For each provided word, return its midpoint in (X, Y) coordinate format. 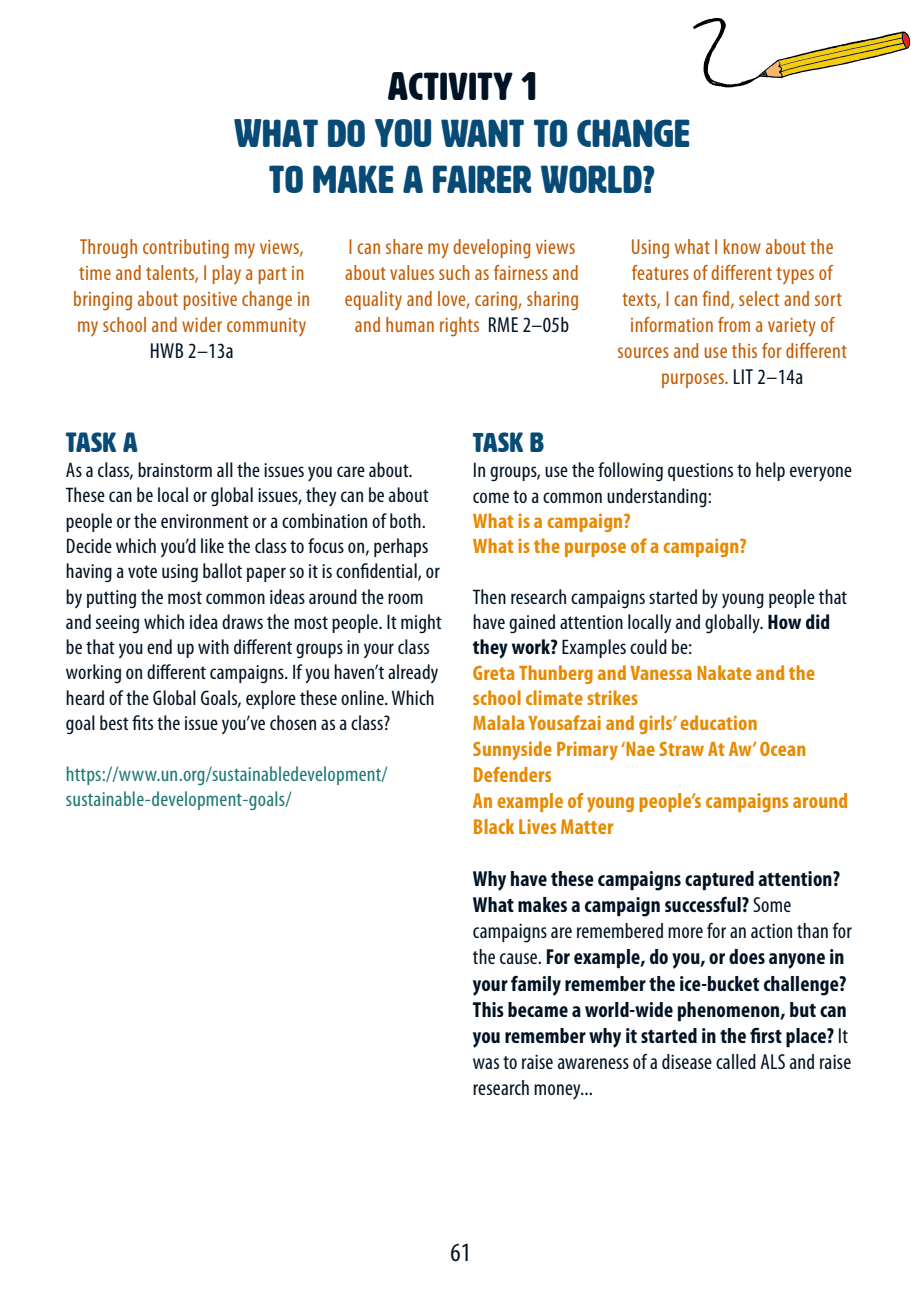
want (482, 133)
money (558, 1092)
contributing (186, 249)
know (742, 246)
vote (142, 571)
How (784, 621)
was (486, 1063)
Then (489, 596)
